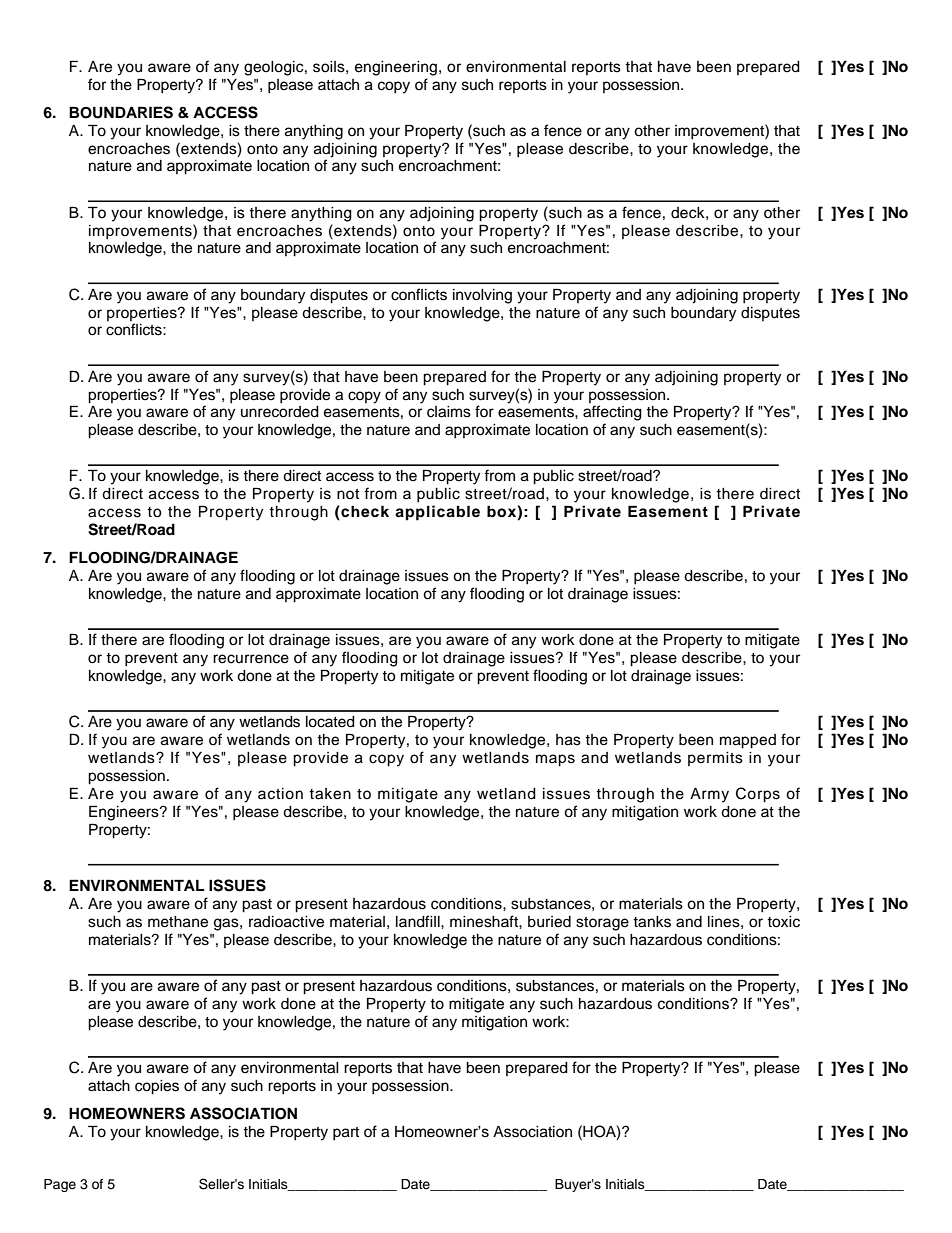 The width and height of the screenshot is (952, 1233). Describe the element at coordinates (602, 924) in the screenshot. I see `storage` at that location.
